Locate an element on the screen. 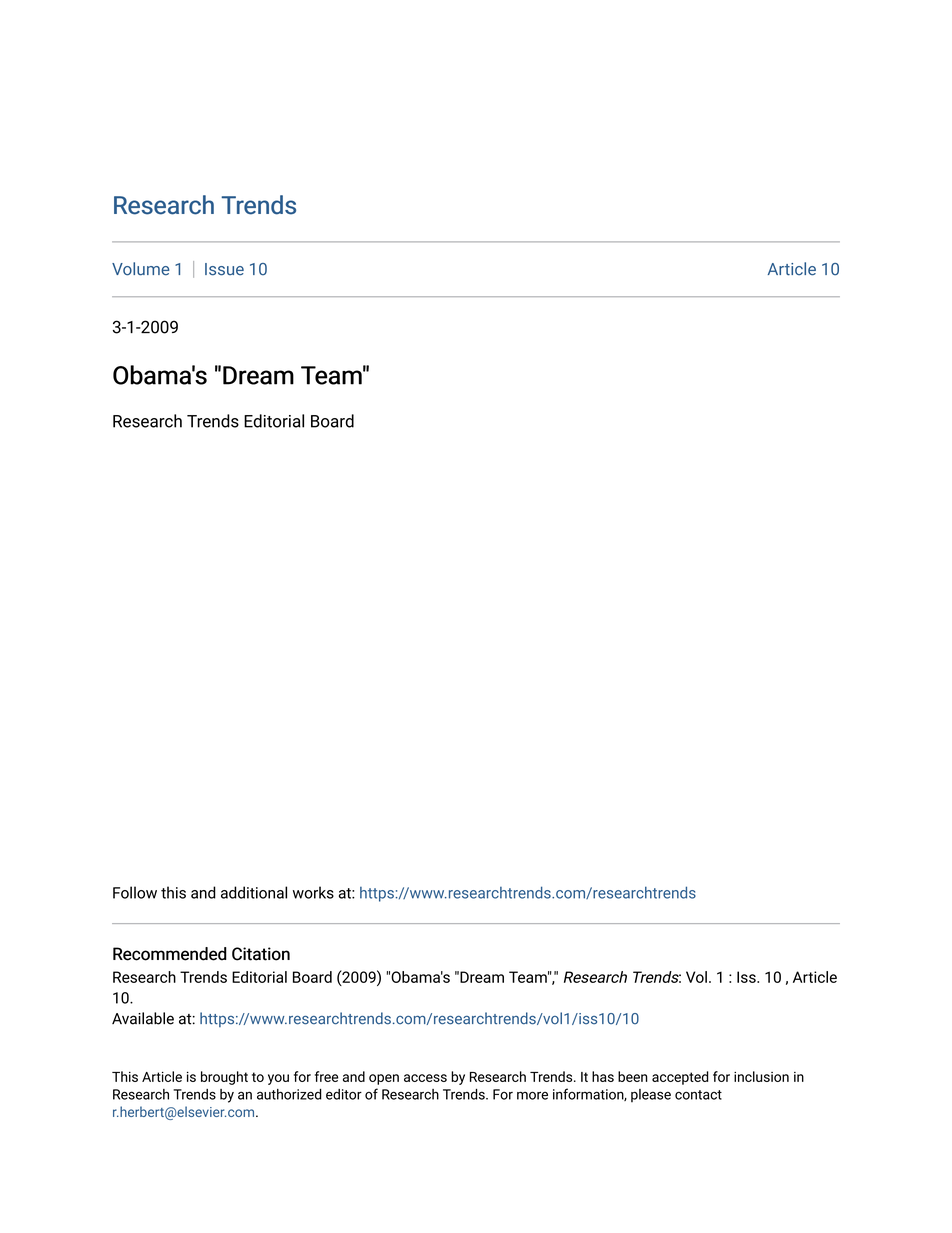  access is located at coordinates (425, 1078).
